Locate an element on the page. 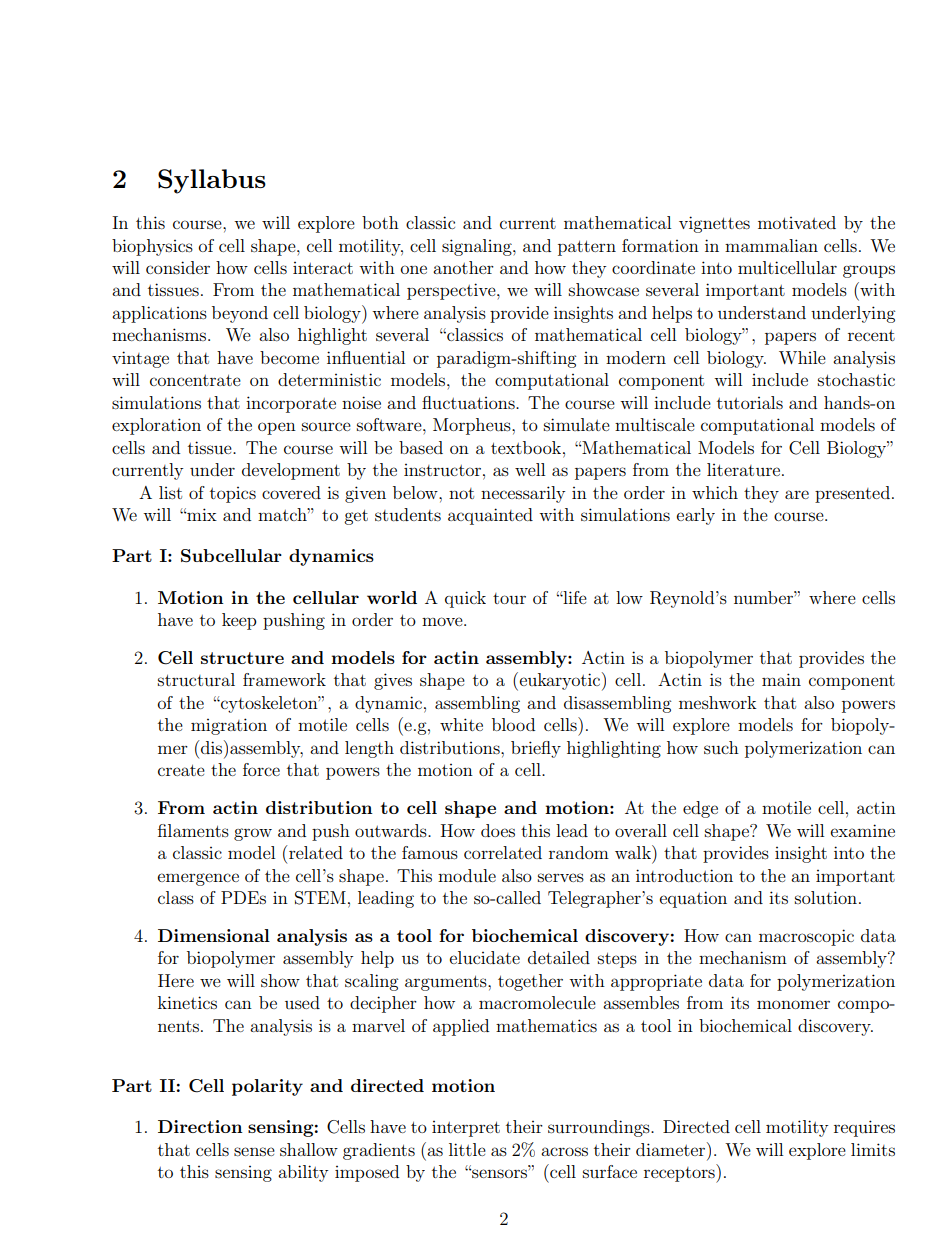 The height and width of the image is (1233, 952). Syllabus is located at coordinates (212, 181).
